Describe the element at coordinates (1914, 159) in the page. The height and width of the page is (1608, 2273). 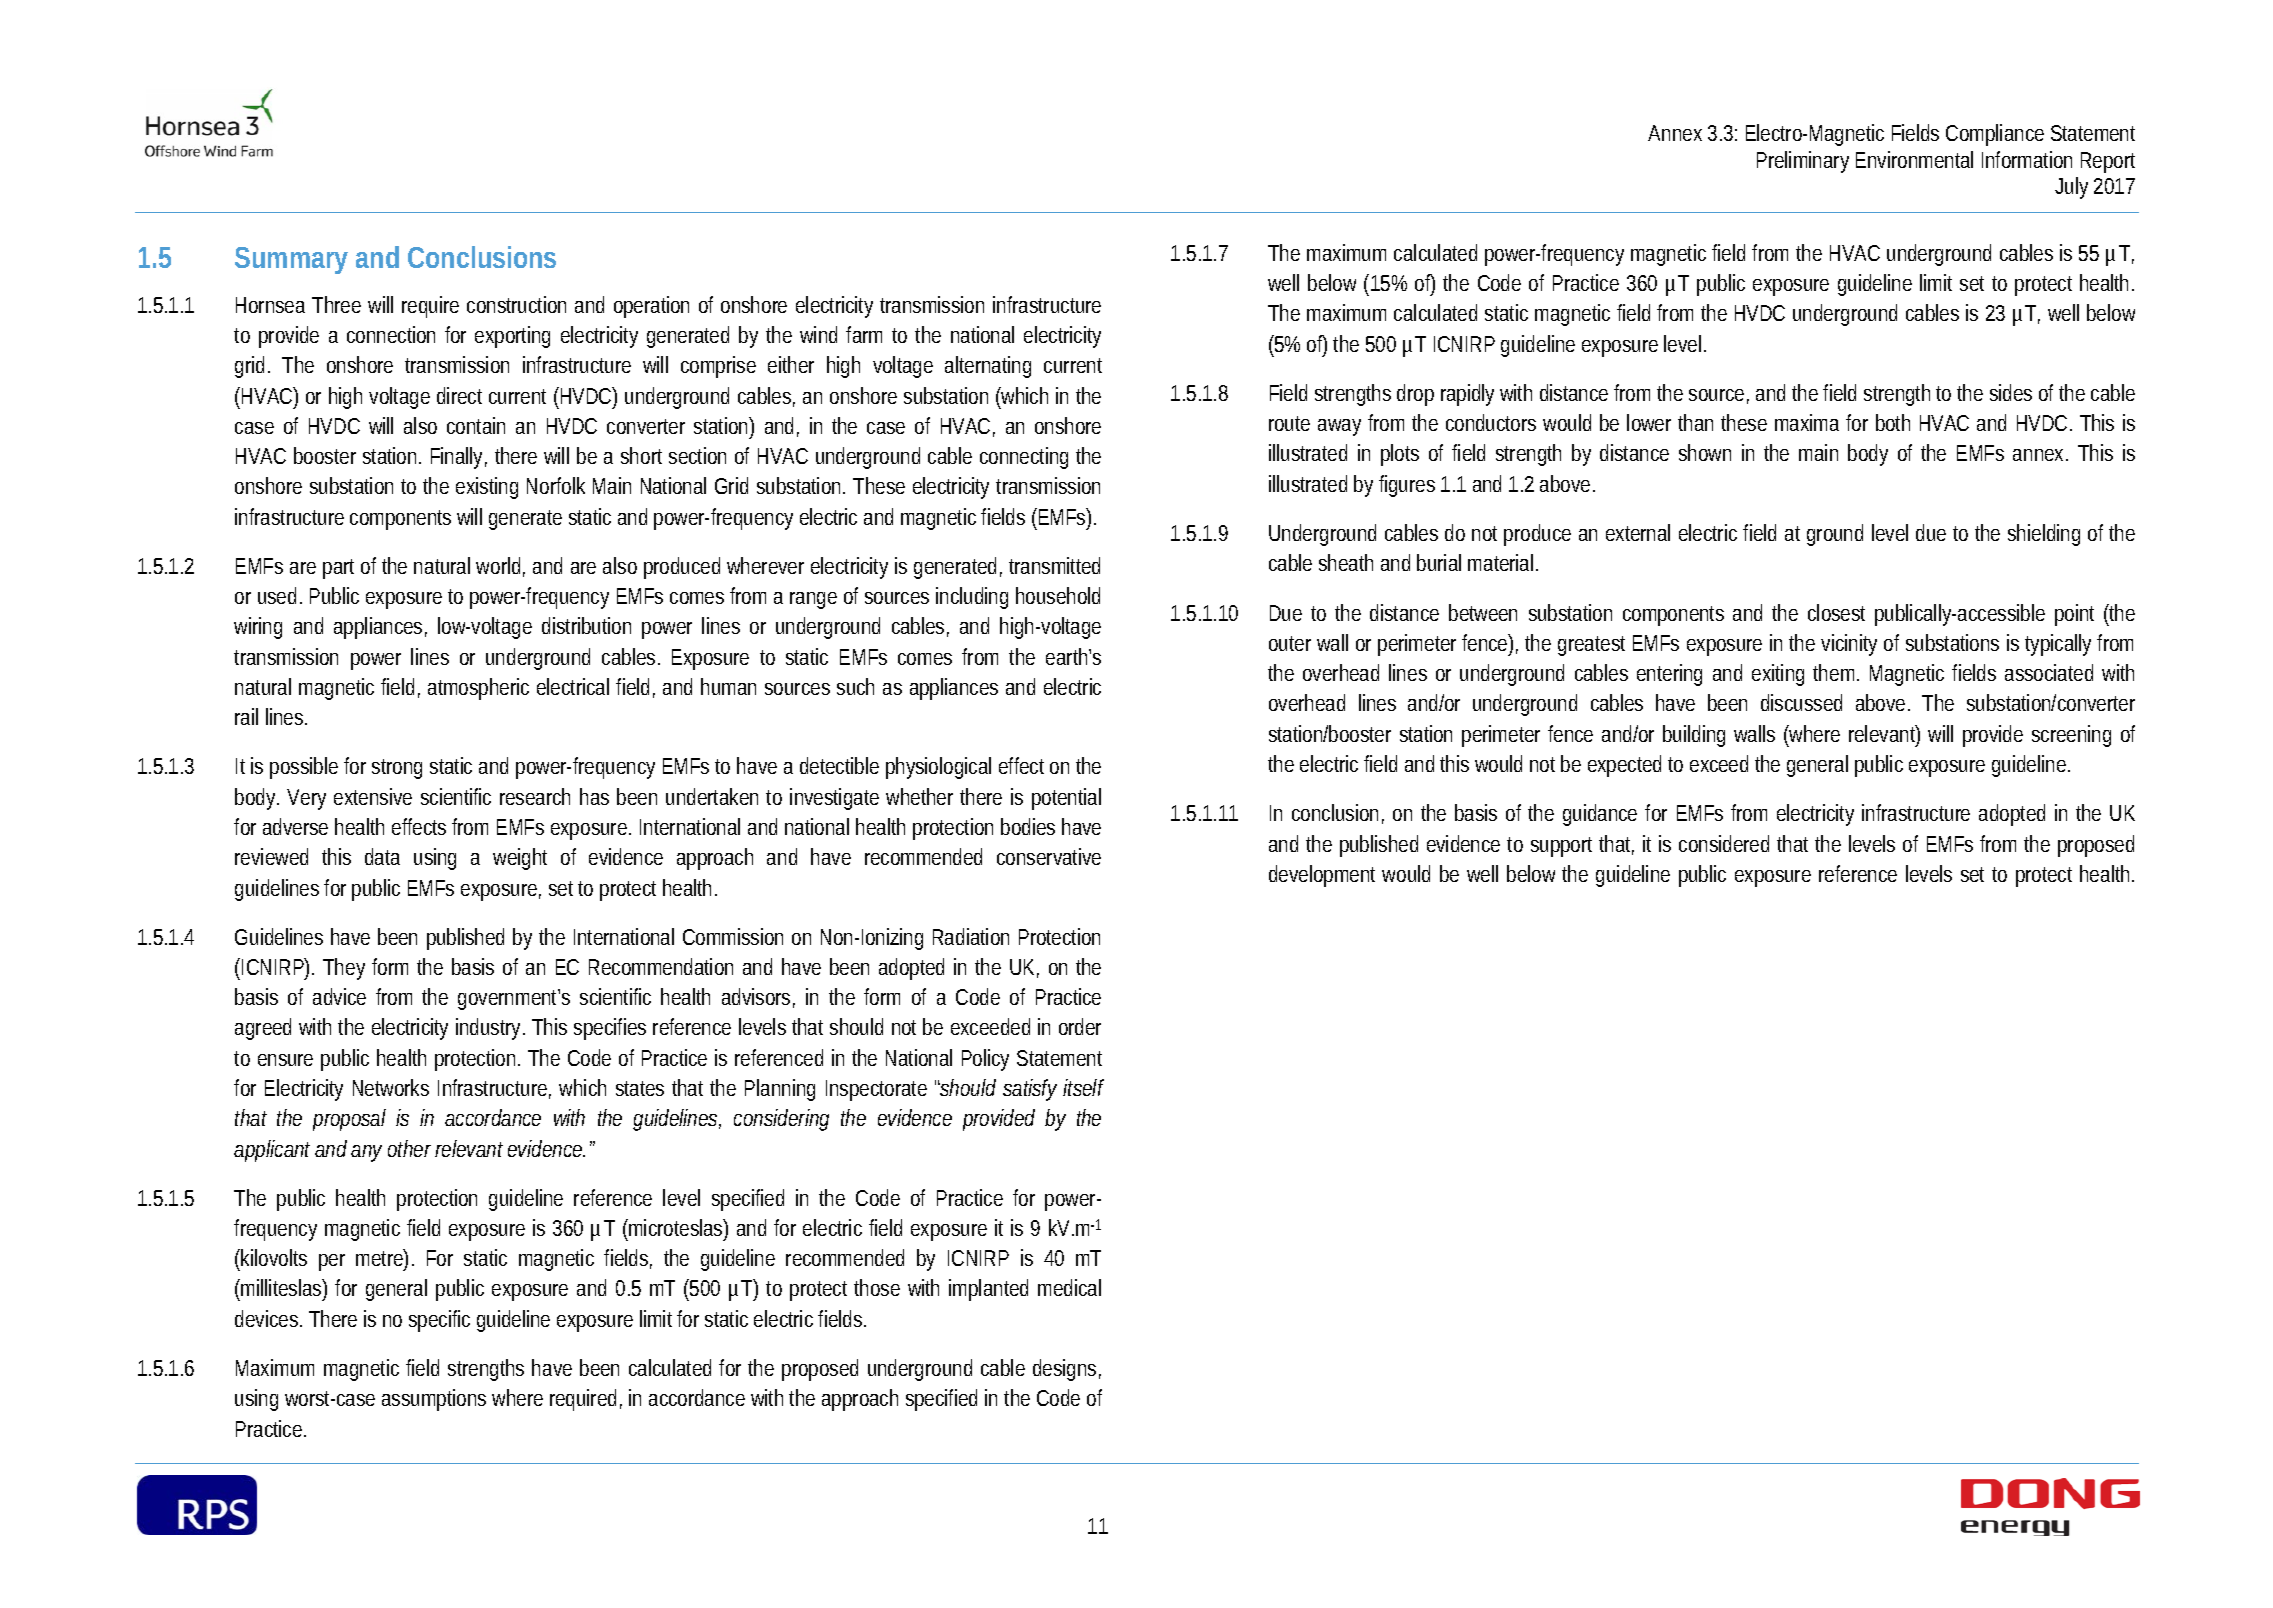
I see `Environmental` at that location.
